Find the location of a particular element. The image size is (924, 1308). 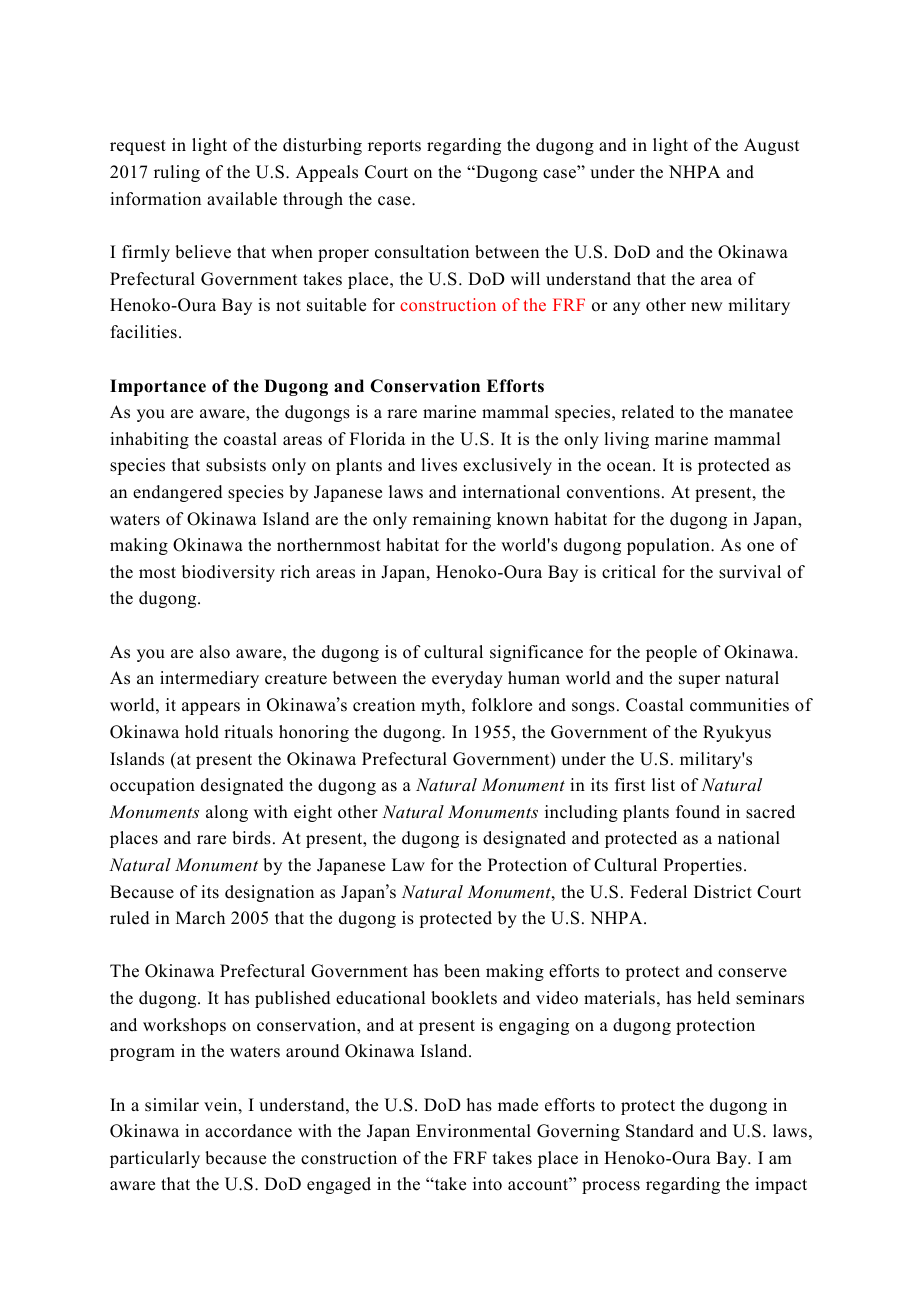

related is located at coordinates (647, 412).
